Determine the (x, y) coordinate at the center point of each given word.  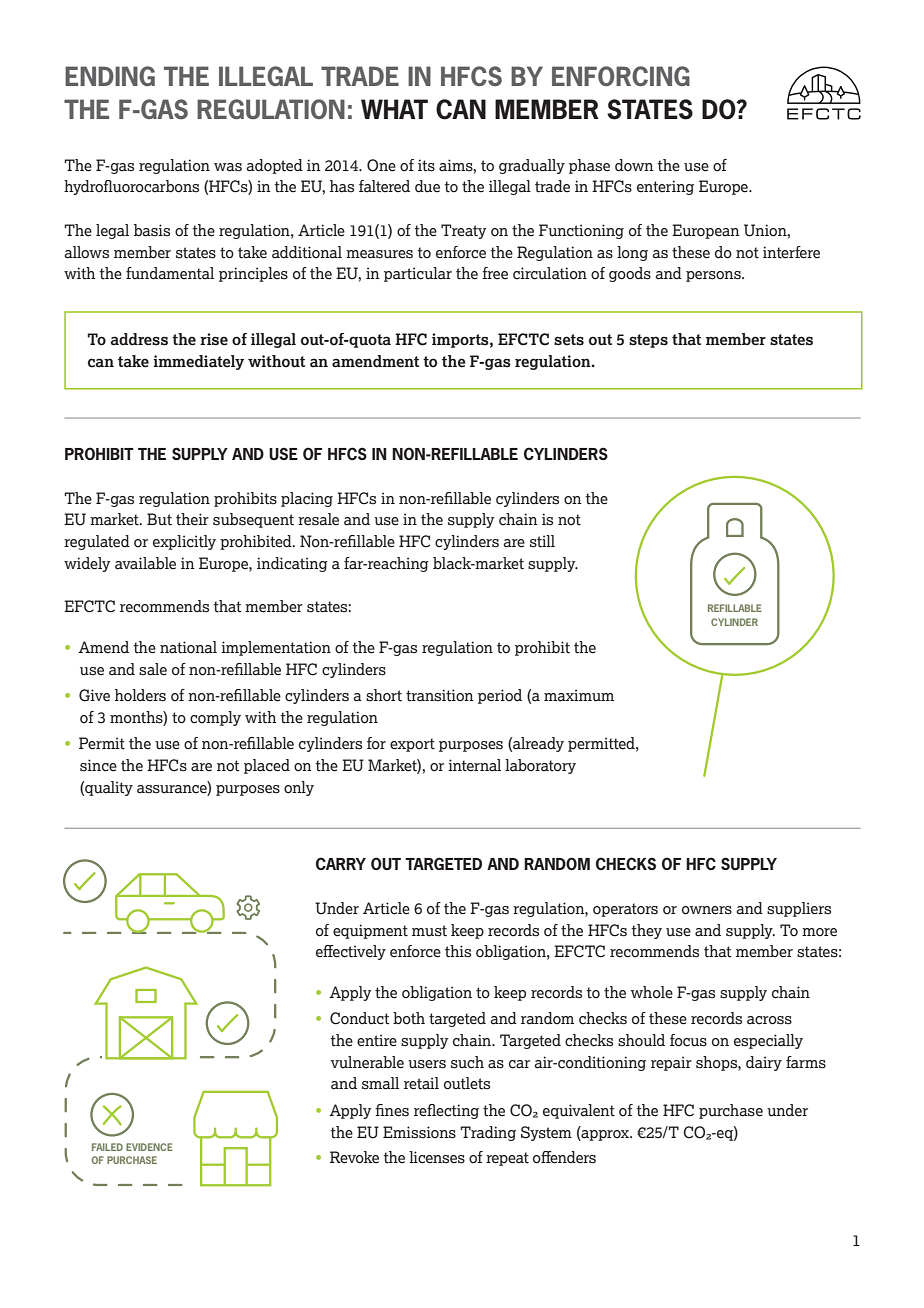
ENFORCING (621, 76)
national (188, 647)
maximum (579, 695)
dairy (764, 1063)
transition (440, 695)
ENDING (110, 76)
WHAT (394, 109)
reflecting (446, 1111)
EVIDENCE (149, 1147)
